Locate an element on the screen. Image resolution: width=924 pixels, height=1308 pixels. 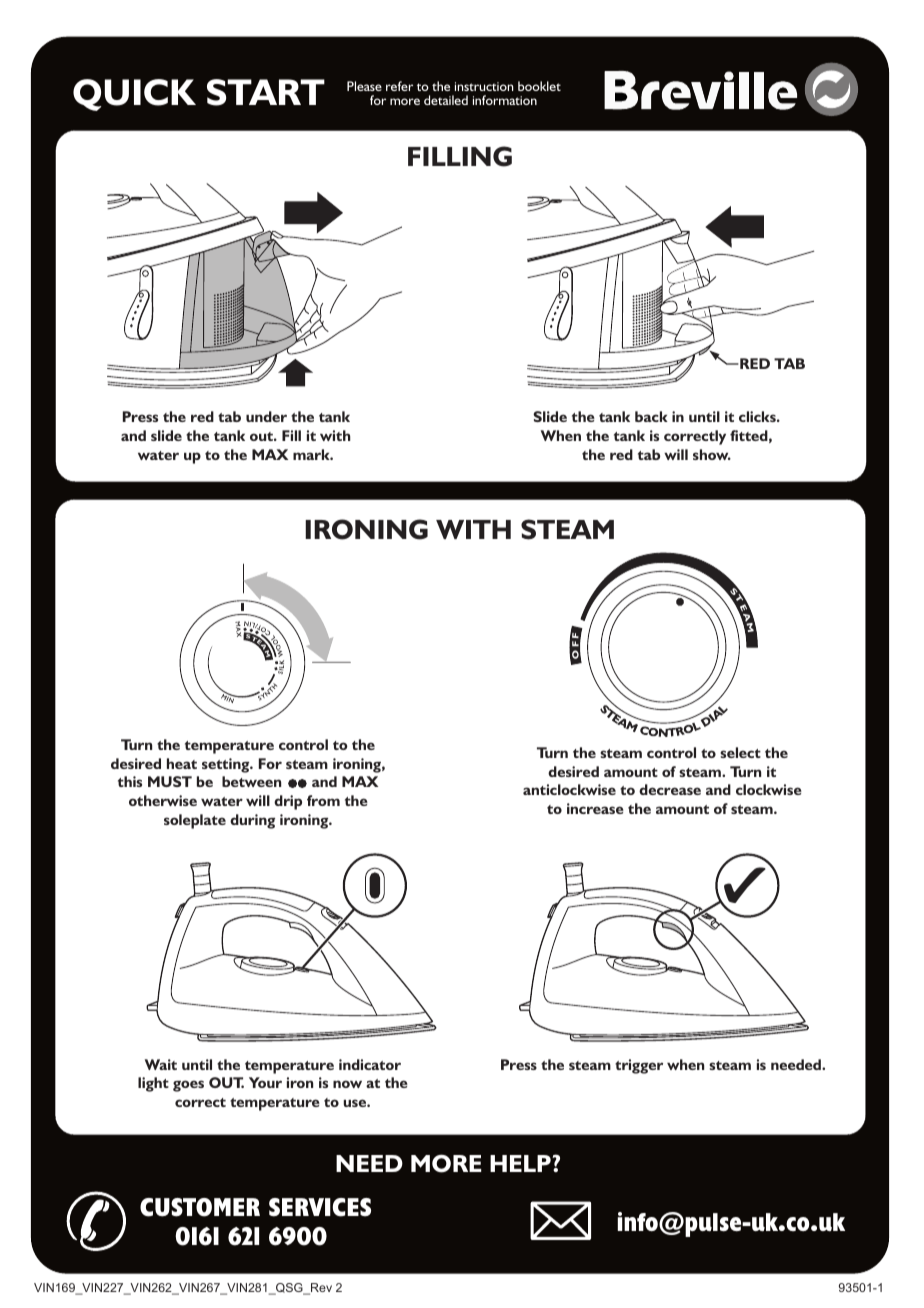
under is located at coordinates (266, 416).
